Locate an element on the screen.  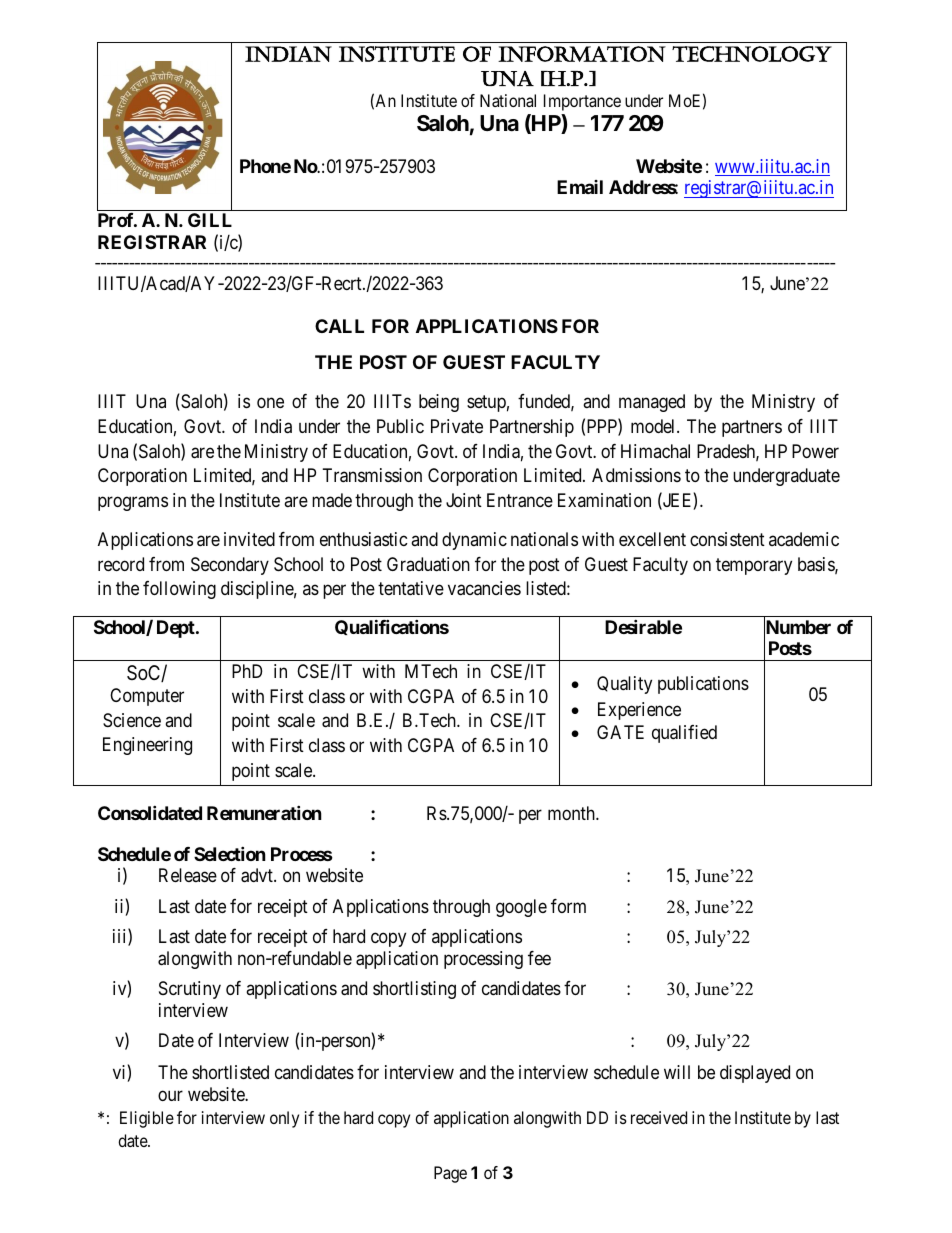
GILL is located at coordinates (210, 220).
